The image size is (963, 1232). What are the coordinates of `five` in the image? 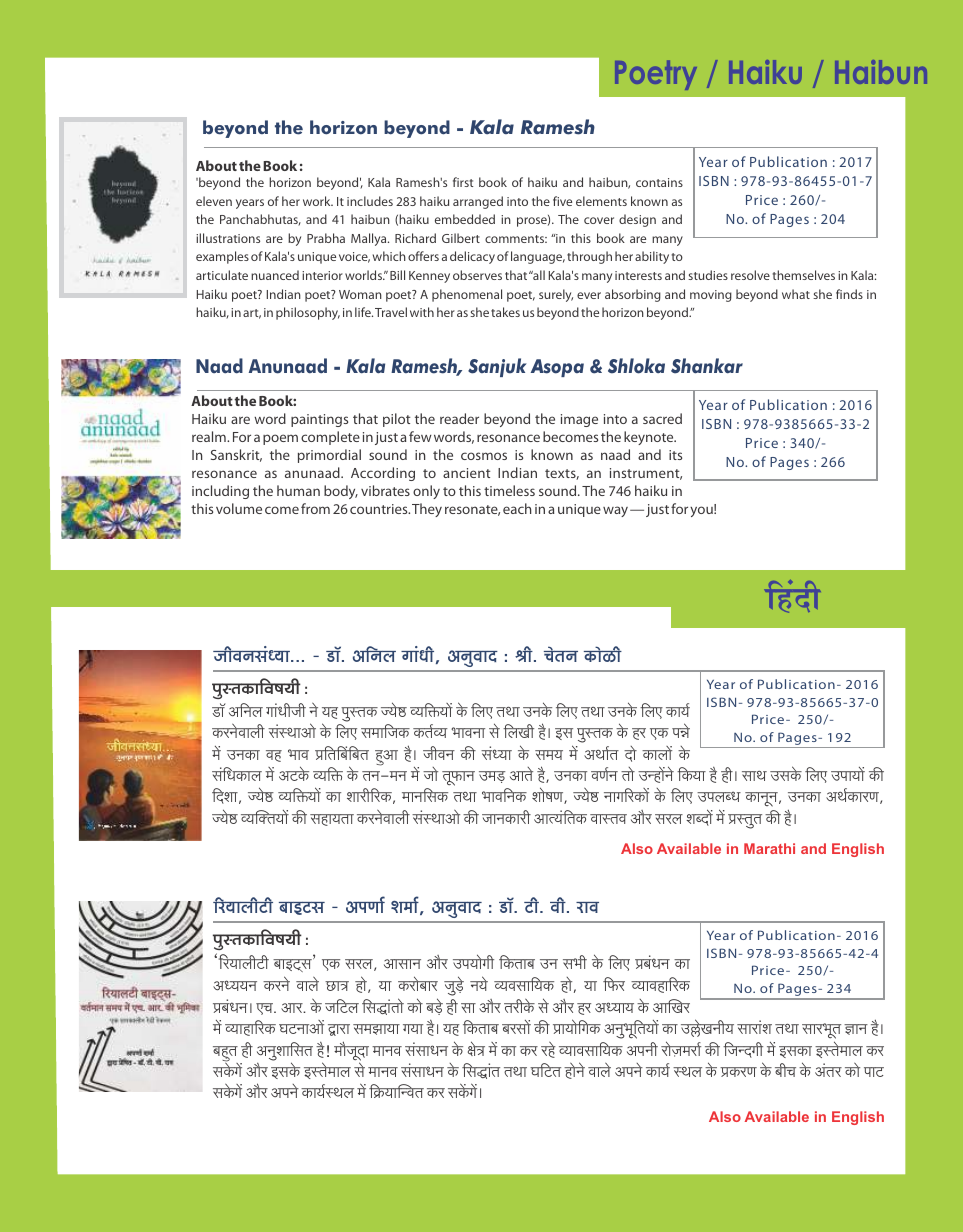 It's located at (562, 201).
